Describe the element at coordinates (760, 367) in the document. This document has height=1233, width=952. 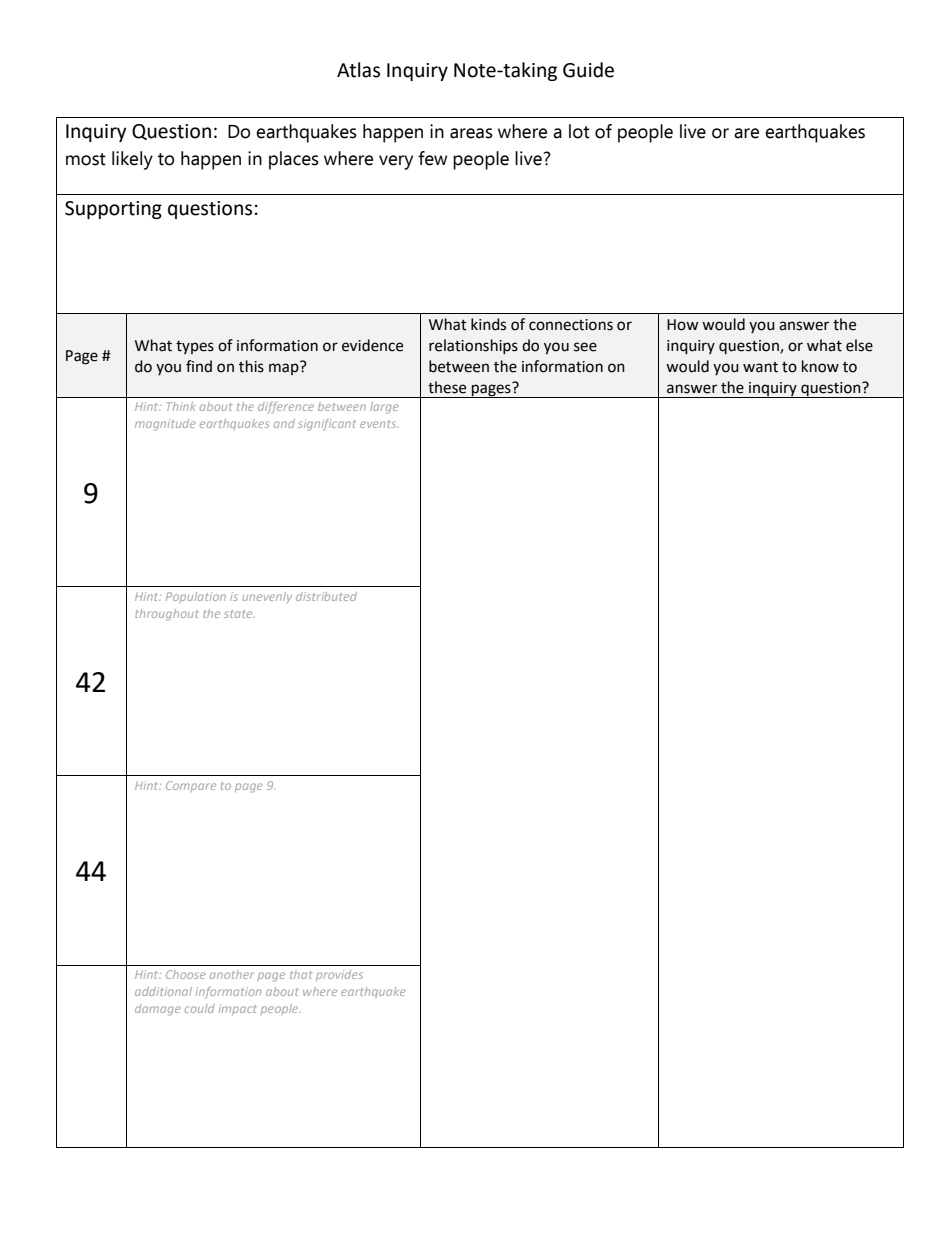
I see `want` at that location.
